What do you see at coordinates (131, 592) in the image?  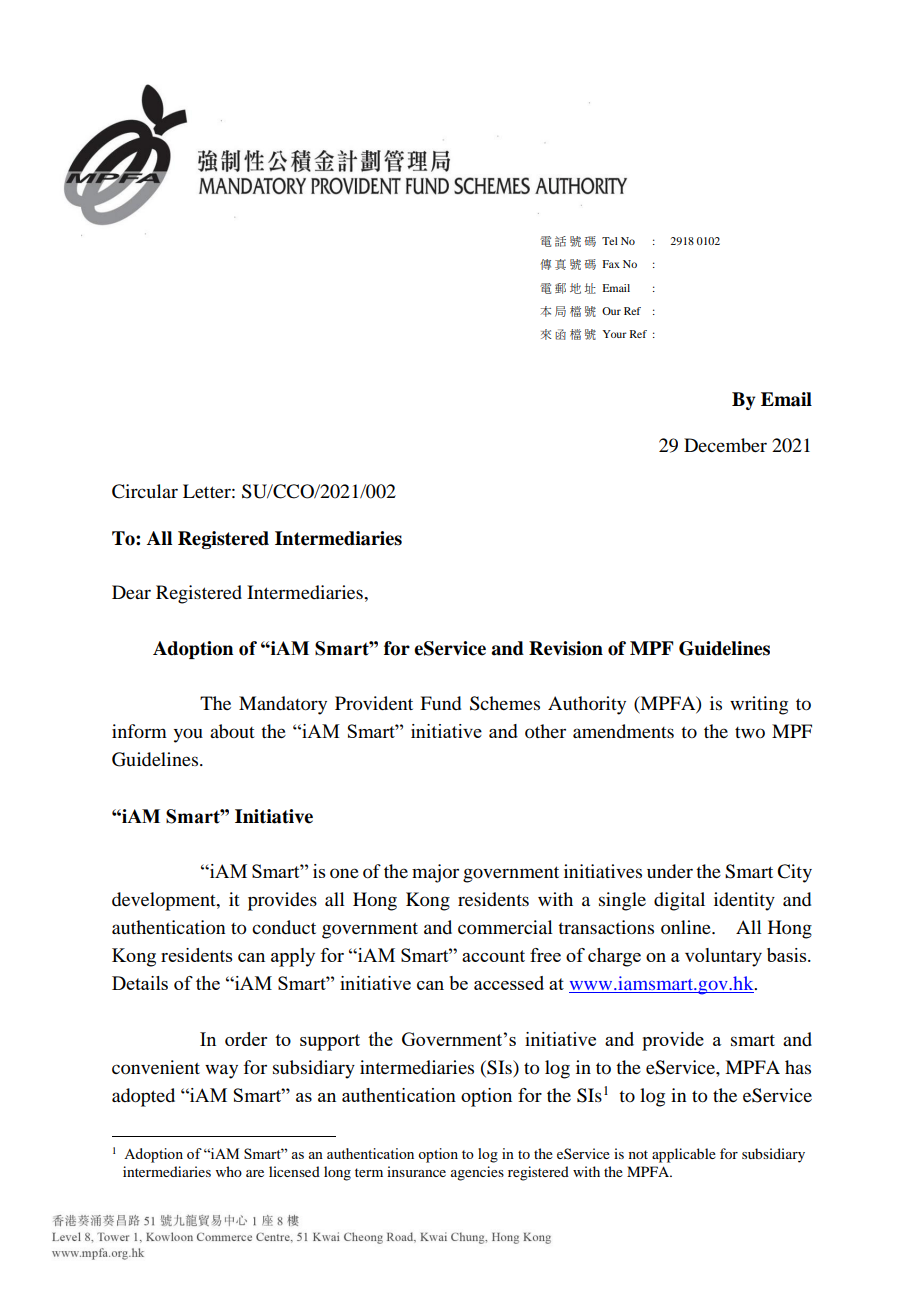 I see `Dear` at bounding box center [131, 592].
